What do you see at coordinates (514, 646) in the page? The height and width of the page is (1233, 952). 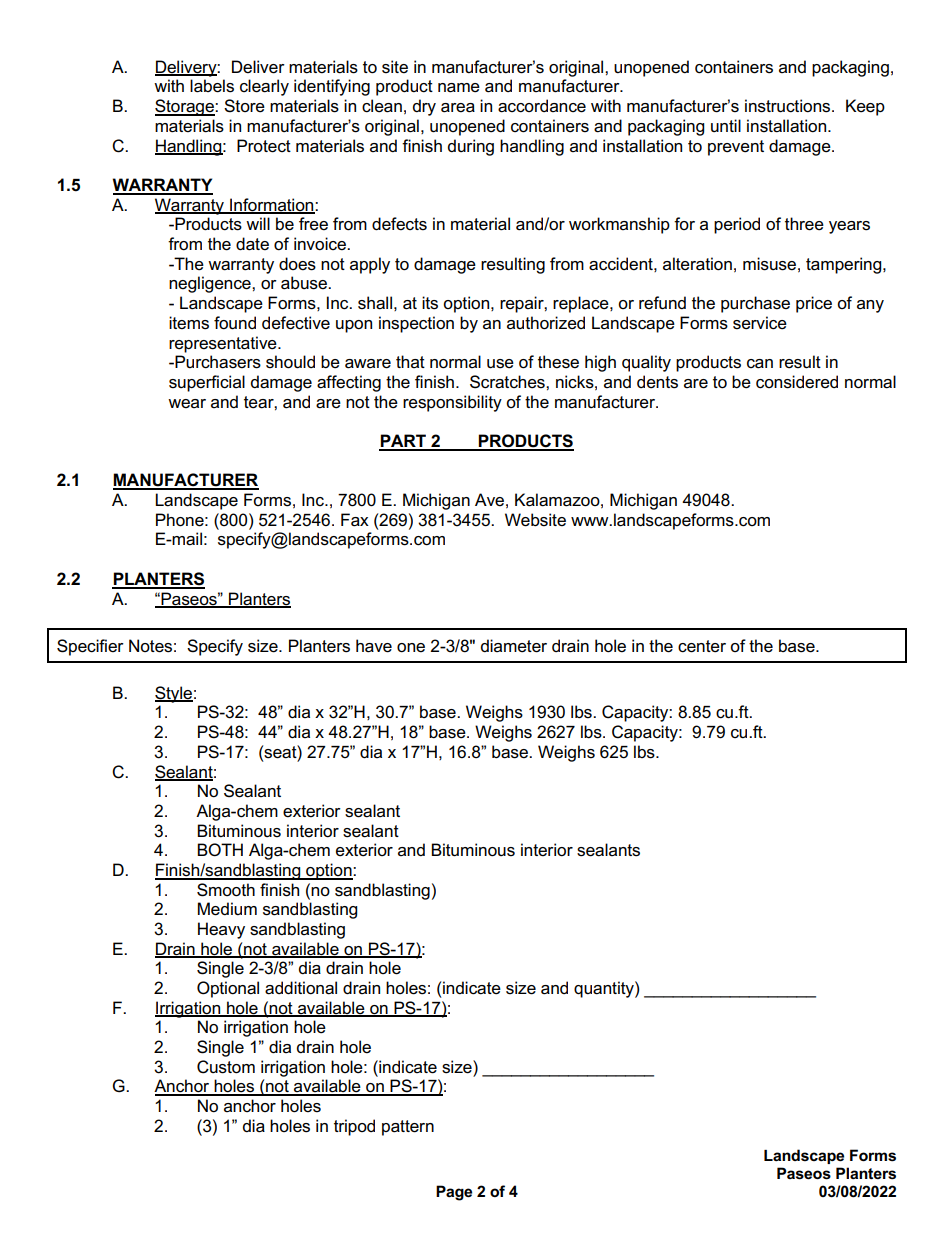 I see `diameter` at bounding box center [514, 646].
